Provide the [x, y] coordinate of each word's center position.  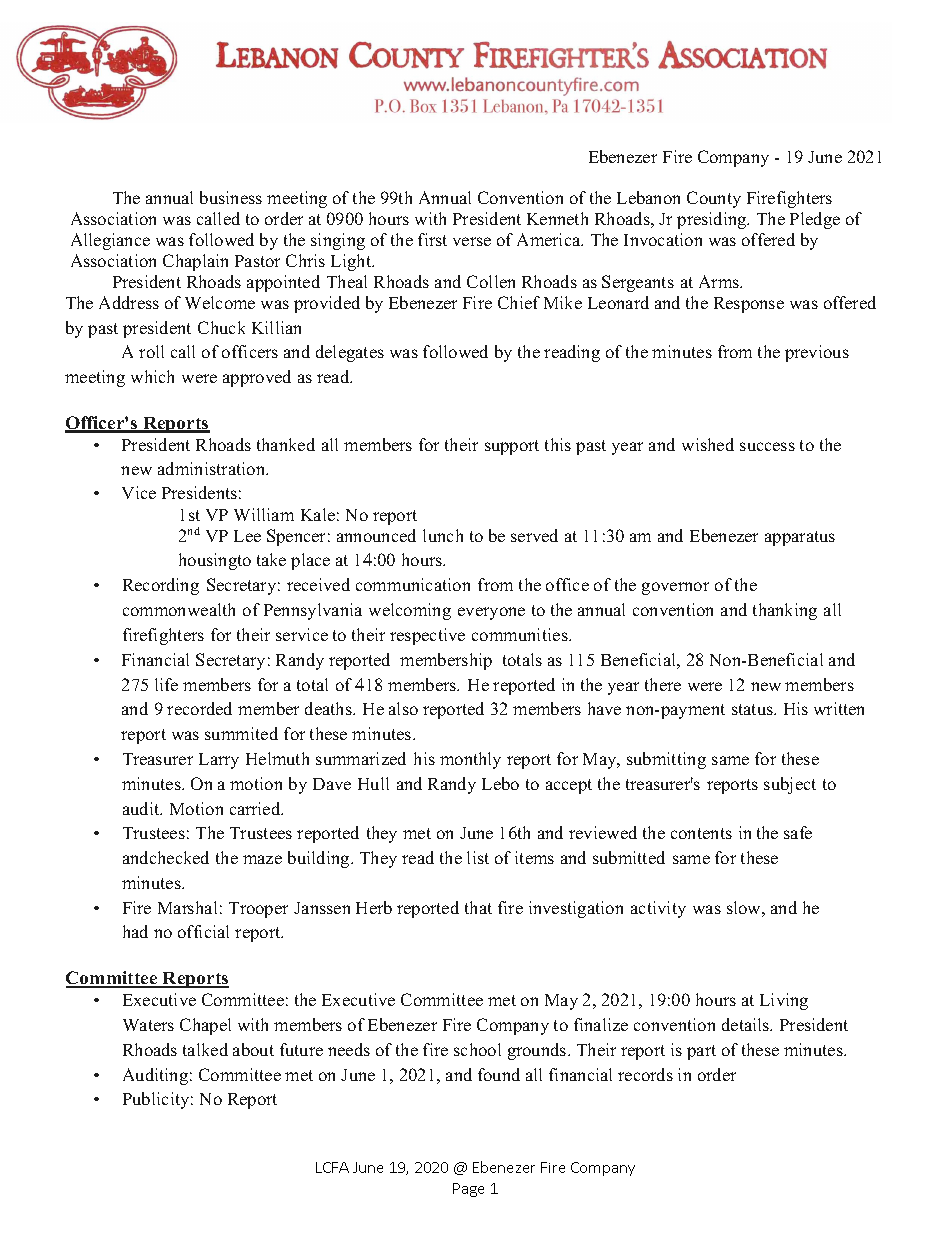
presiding [713, 220]
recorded [199, 708]
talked [205, 1049]
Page [468, 1190]
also [403, 708]
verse [472, 241]
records [645, 1074]
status [754, 709]
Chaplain [195, 262]
